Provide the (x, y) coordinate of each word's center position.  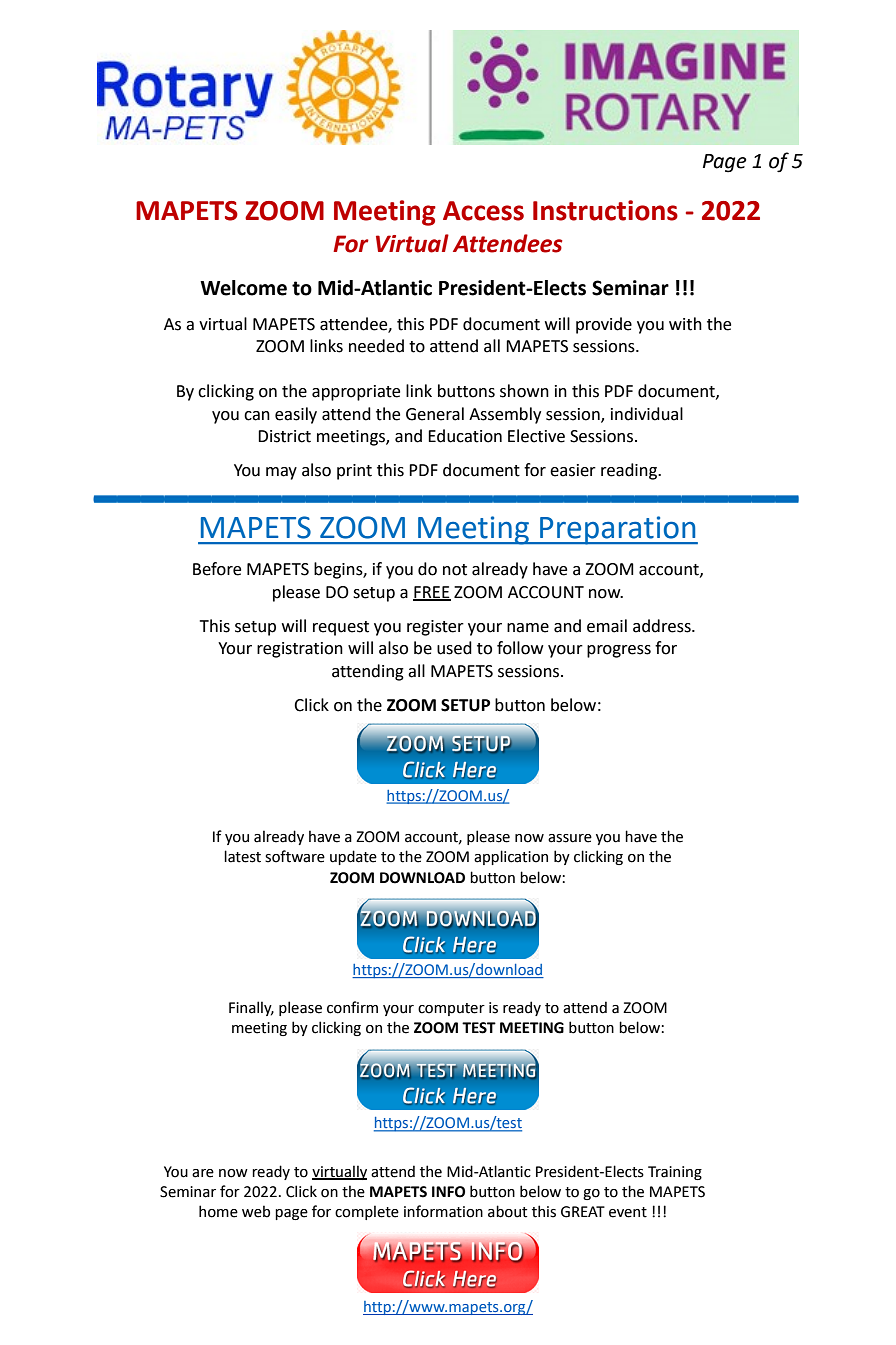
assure (570, 838)
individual (647, 414)
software (295, 856)
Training (675, 1173)
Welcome (243, 288)
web (256, 1211)
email (607, 626)
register (435, 628)
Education (465, 436)
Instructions (605, 210)
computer (451, 1009)
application (511, 857)
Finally (251, 1008)
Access (483, 211)
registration (300, 650)
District (284, 436)
